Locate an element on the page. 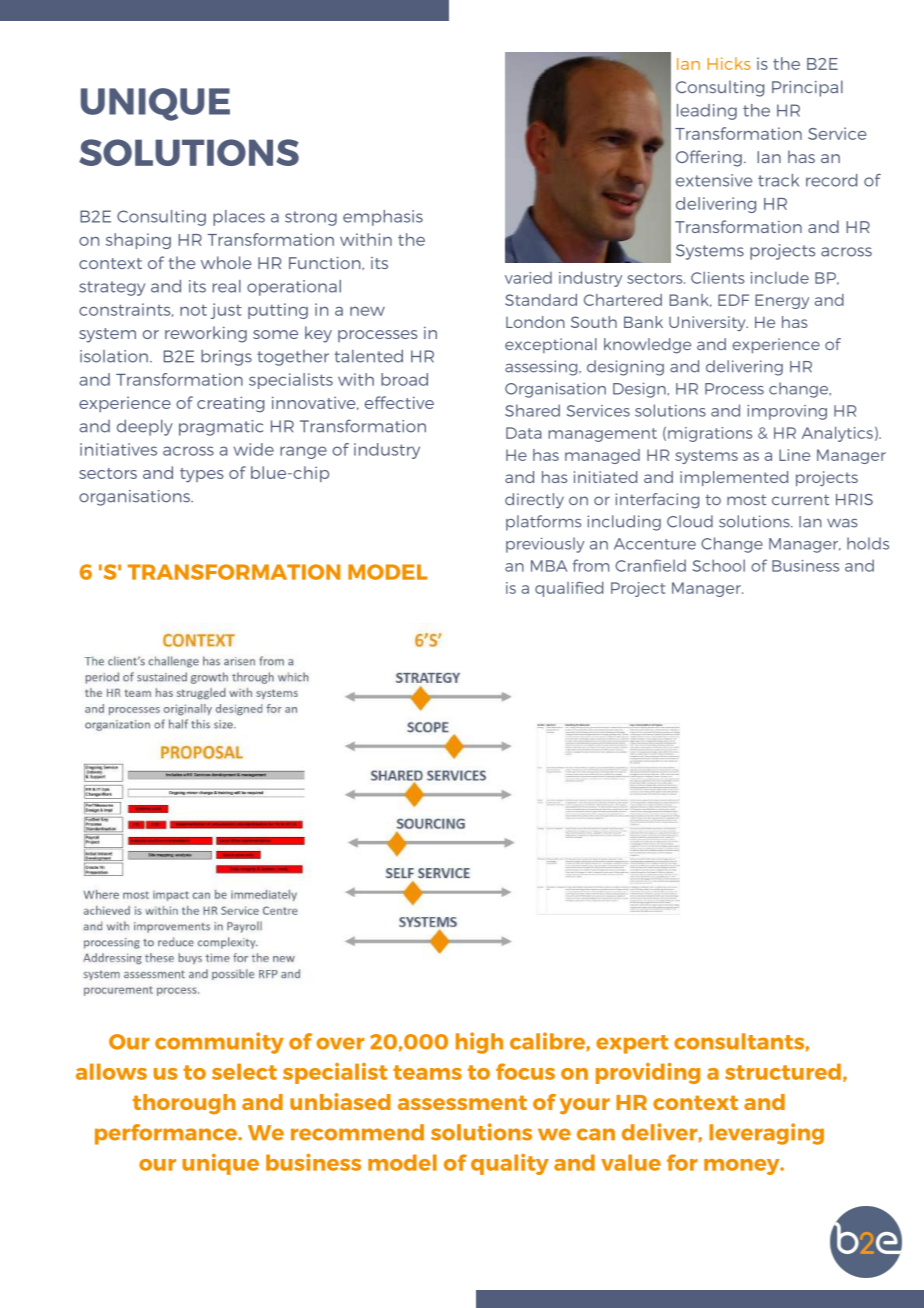 The width and height of the document is (924, 1308). not is located at coordinates (193, 310).
